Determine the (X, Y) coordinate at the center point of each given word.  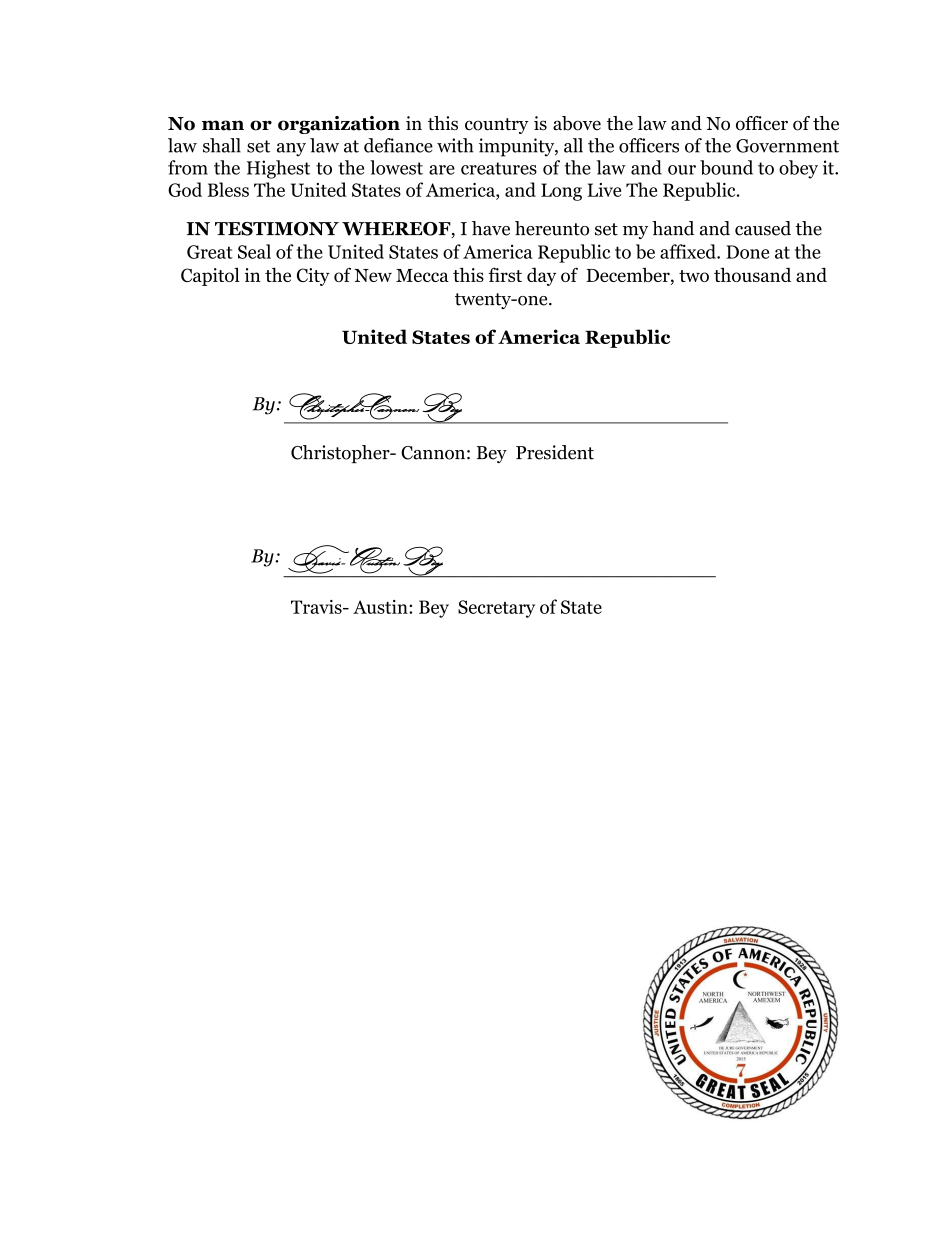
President (555, 452)
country (497, 126)
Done (747, 252)
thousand (752, 274)
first (505, 274)
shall (222, 145)
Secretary (496, 609)
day (541, 277)
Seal (254, 251)
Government (787, 146)
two (694, 276)
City (313, 277)
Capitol (210, 276)
